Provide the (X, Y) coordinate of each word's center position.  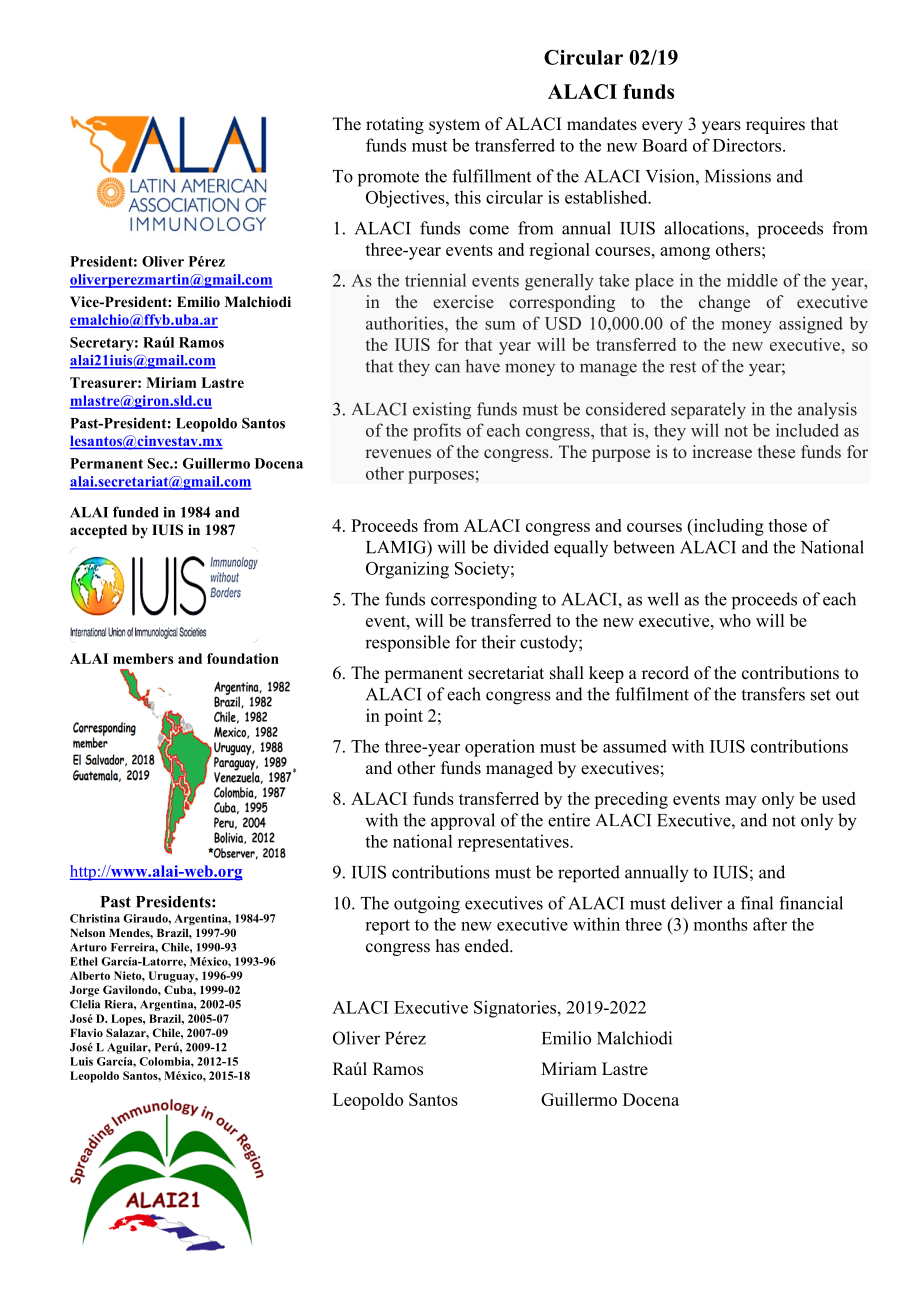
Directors (748, 145)
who (735, 620)
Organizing (407, 570)
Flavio (86, 1032)
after (770, 924)
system (454, 126)
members (143, 658)
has (448, 946)
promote (388, 179)
